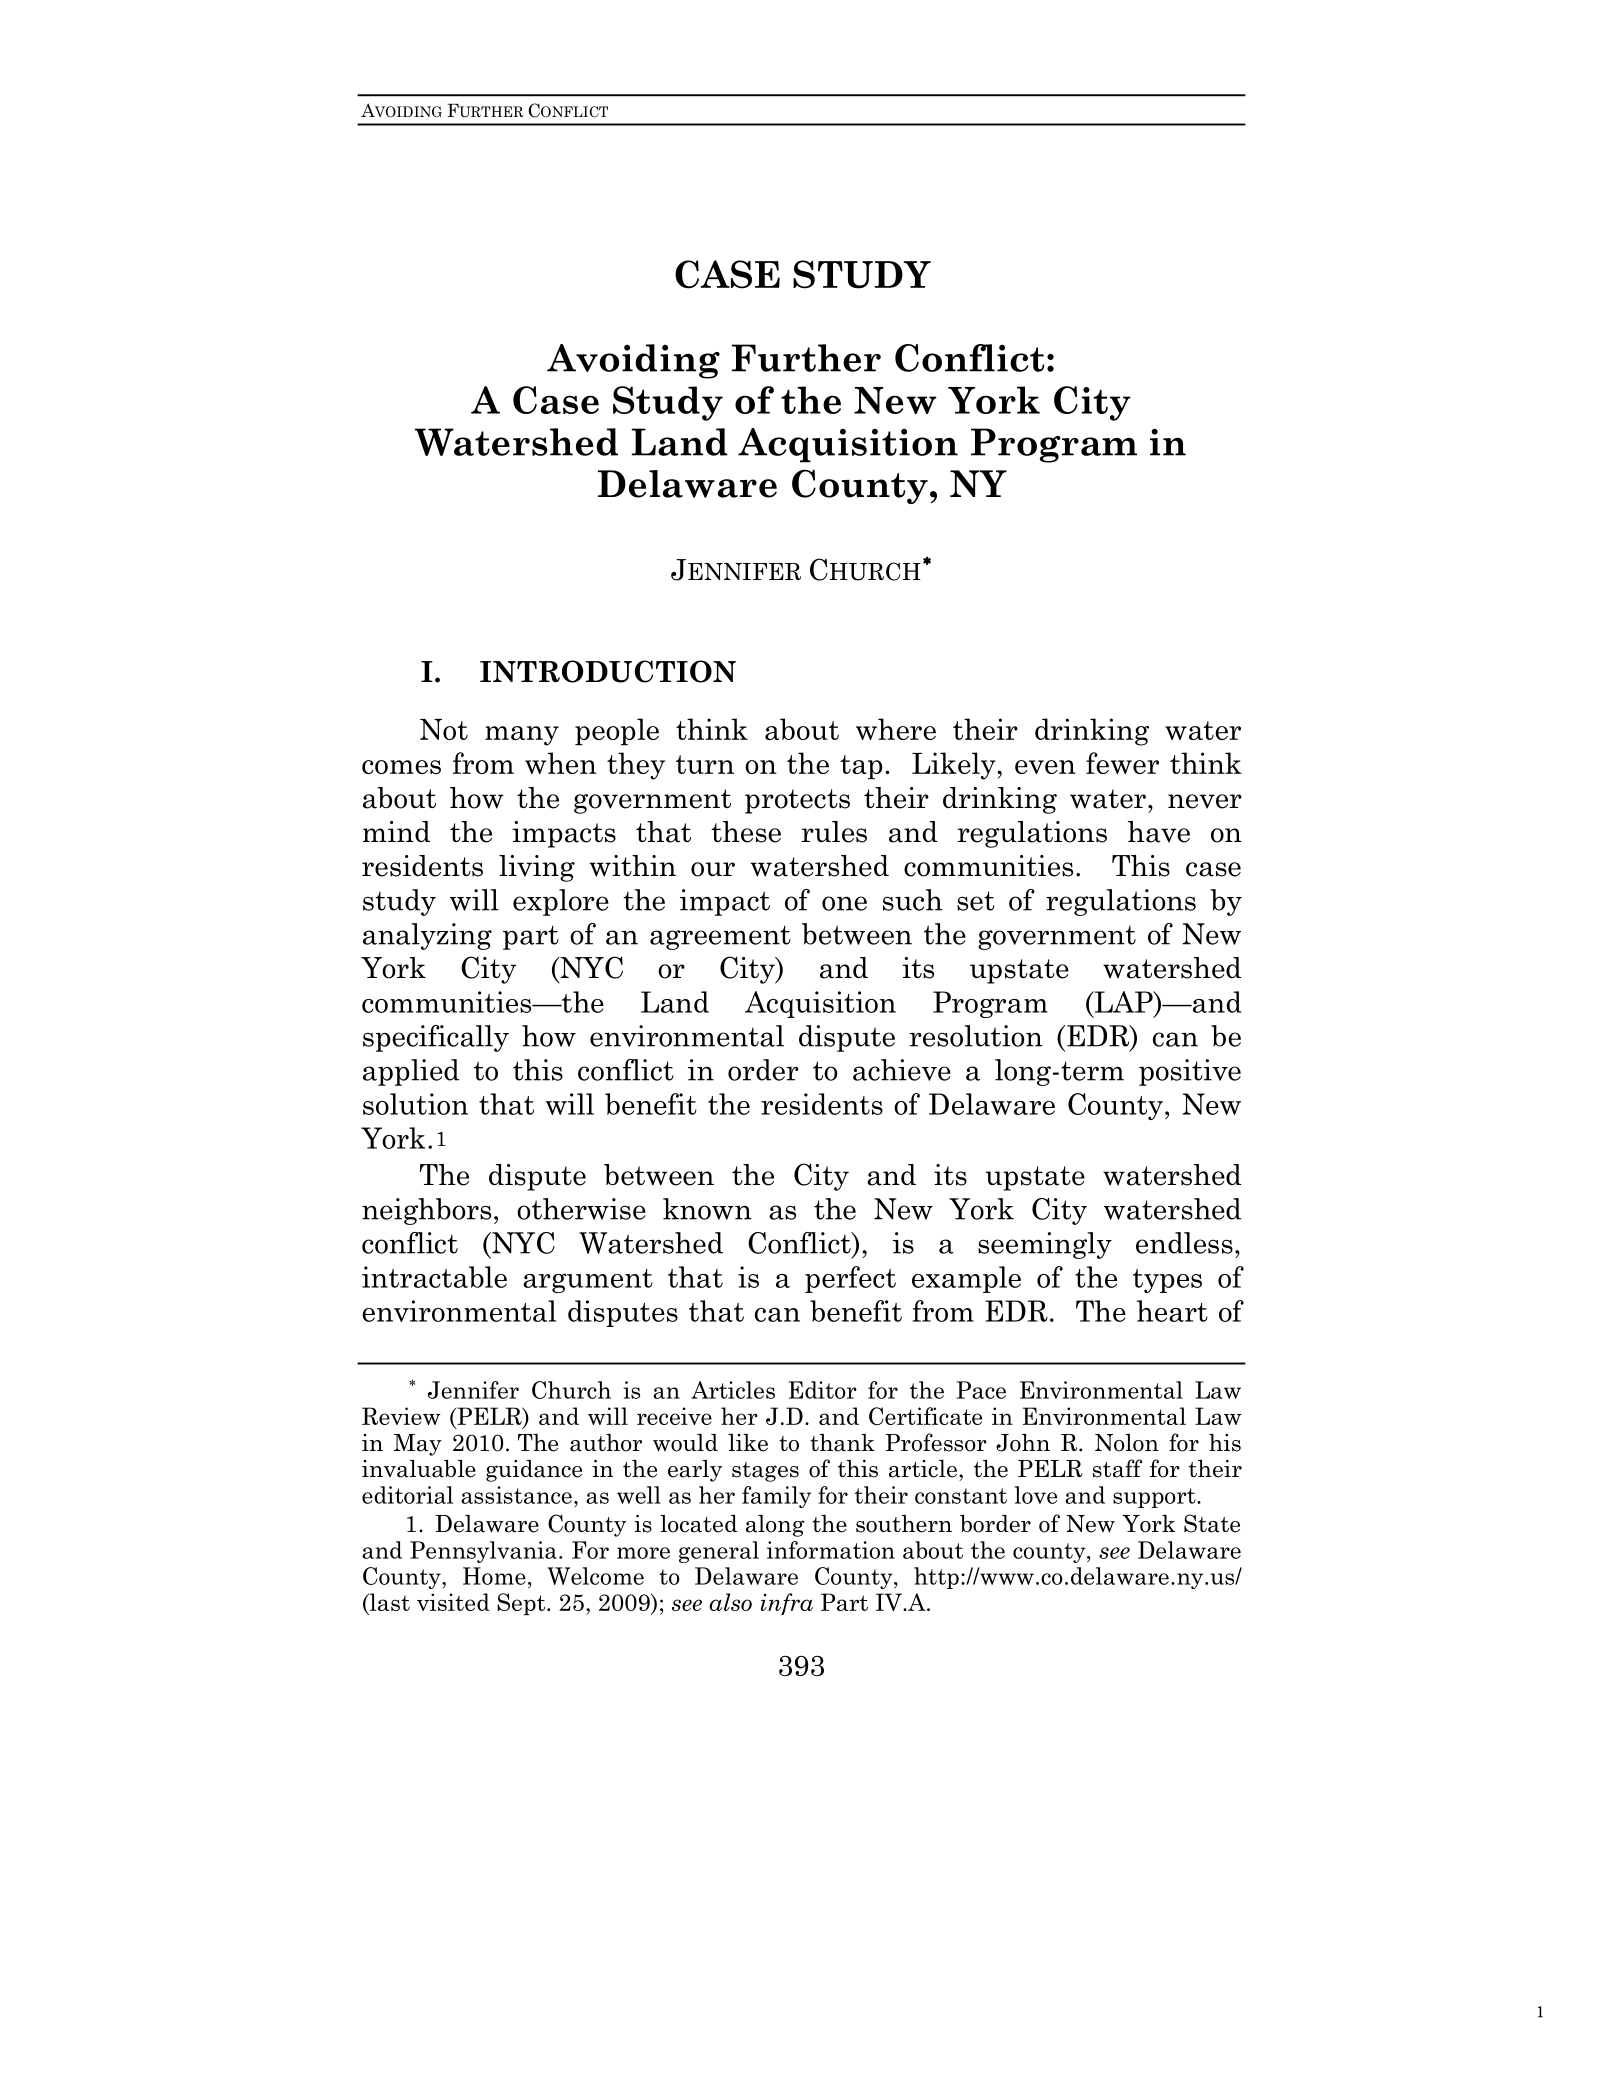  Describe the element at coordinates (707, 1209) in the screenshot. I see `known` at that location.
